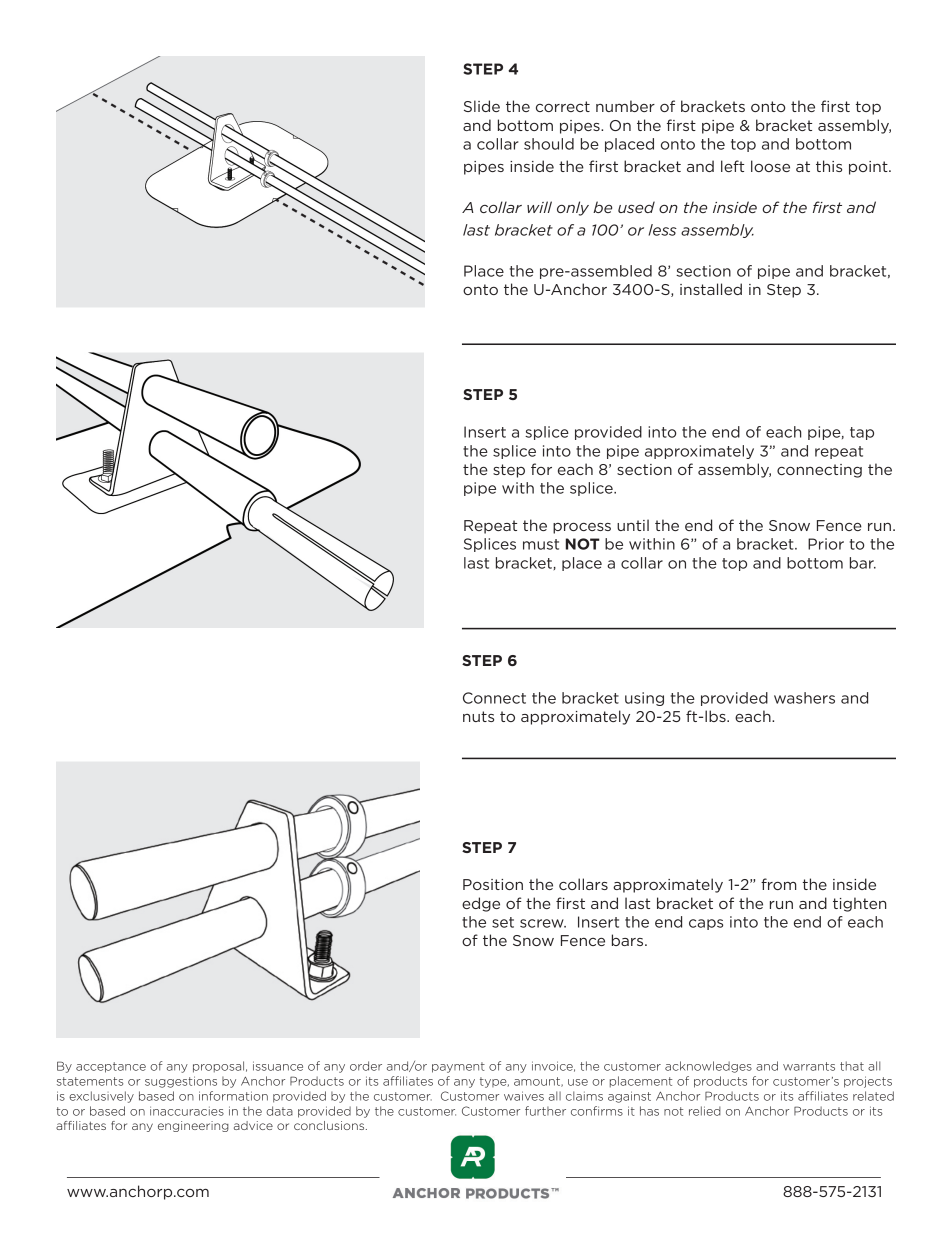  I want to click on from, so click(779, 884).
